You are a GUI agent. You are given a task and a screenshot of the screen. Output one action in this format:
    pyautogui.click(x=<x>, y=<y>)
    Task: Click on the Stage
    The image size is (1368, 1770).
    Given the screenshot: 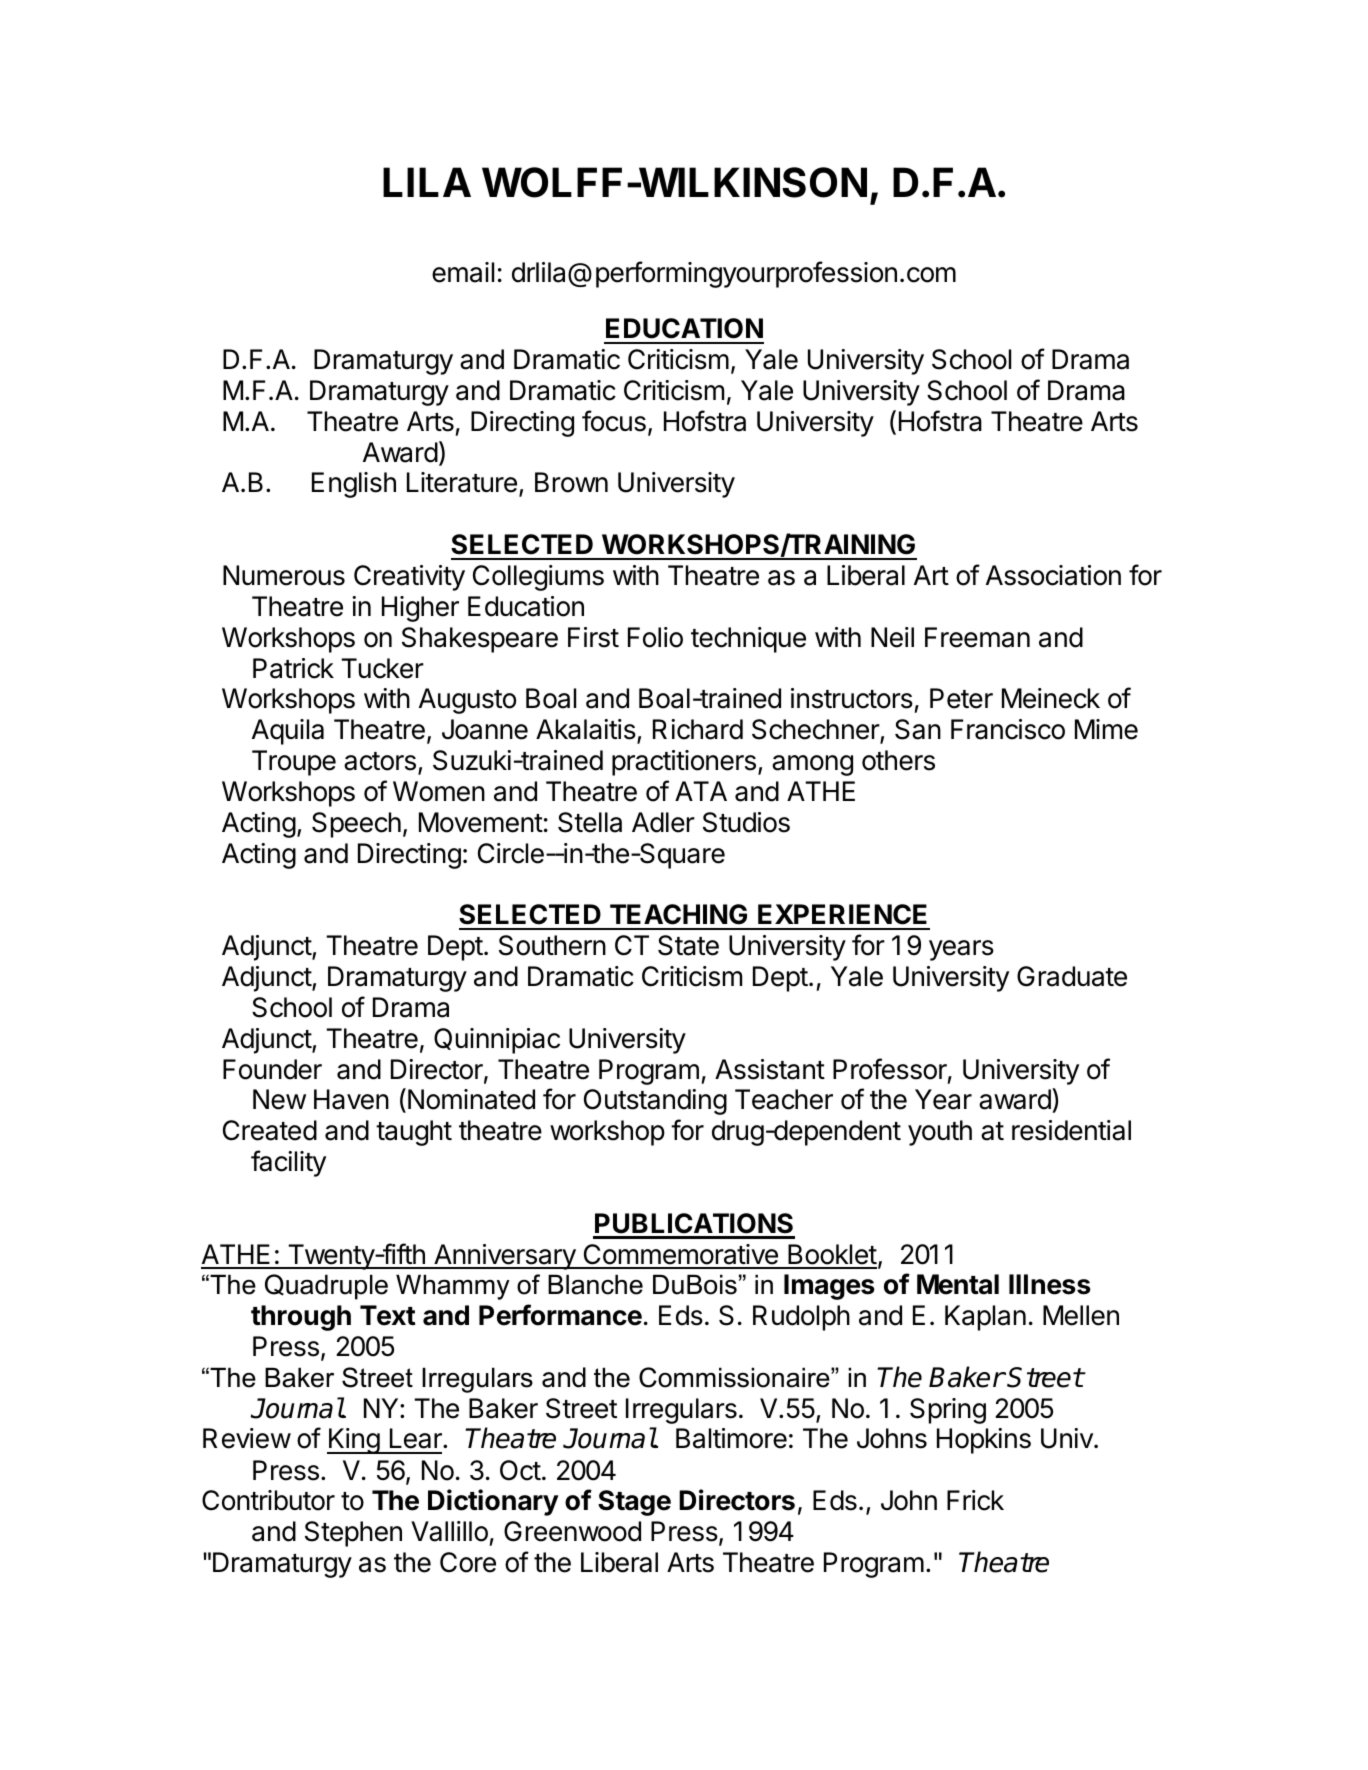 What is the action you would take?
    pyautogui.click(x=634, y=1503)
